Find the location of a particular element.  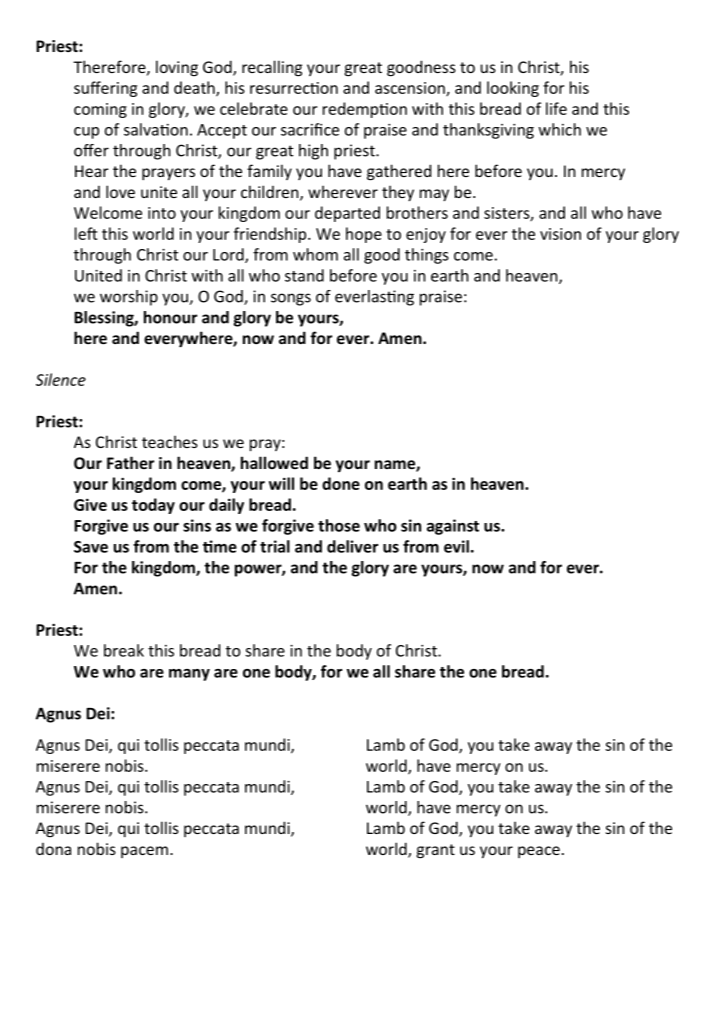

Father is located at coordinates (130, 462).
